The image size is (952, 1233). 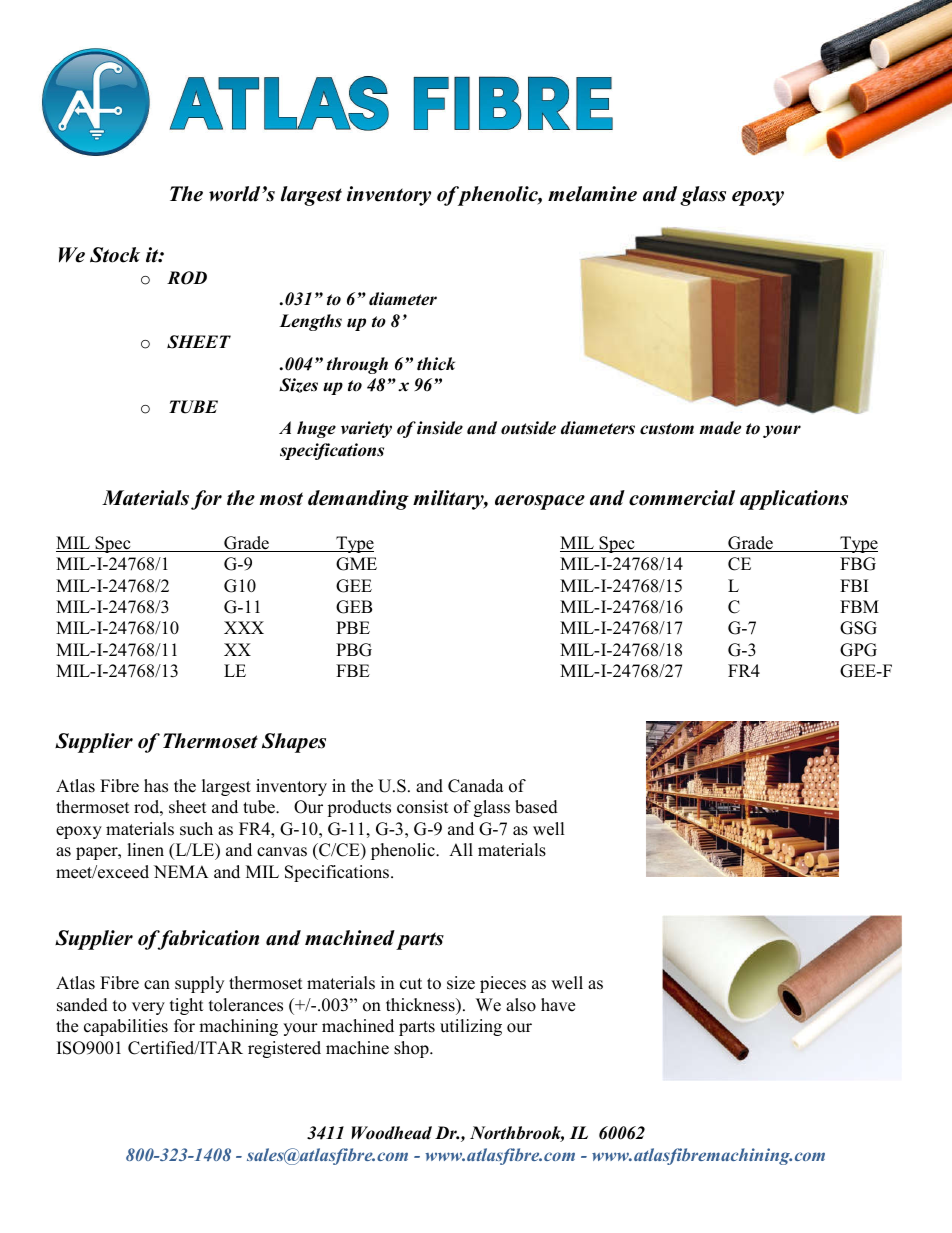 What do you see at coordinates (126, 1027) in the screenshot?
I see `capabilities` at bounding box center [126, 1027].
